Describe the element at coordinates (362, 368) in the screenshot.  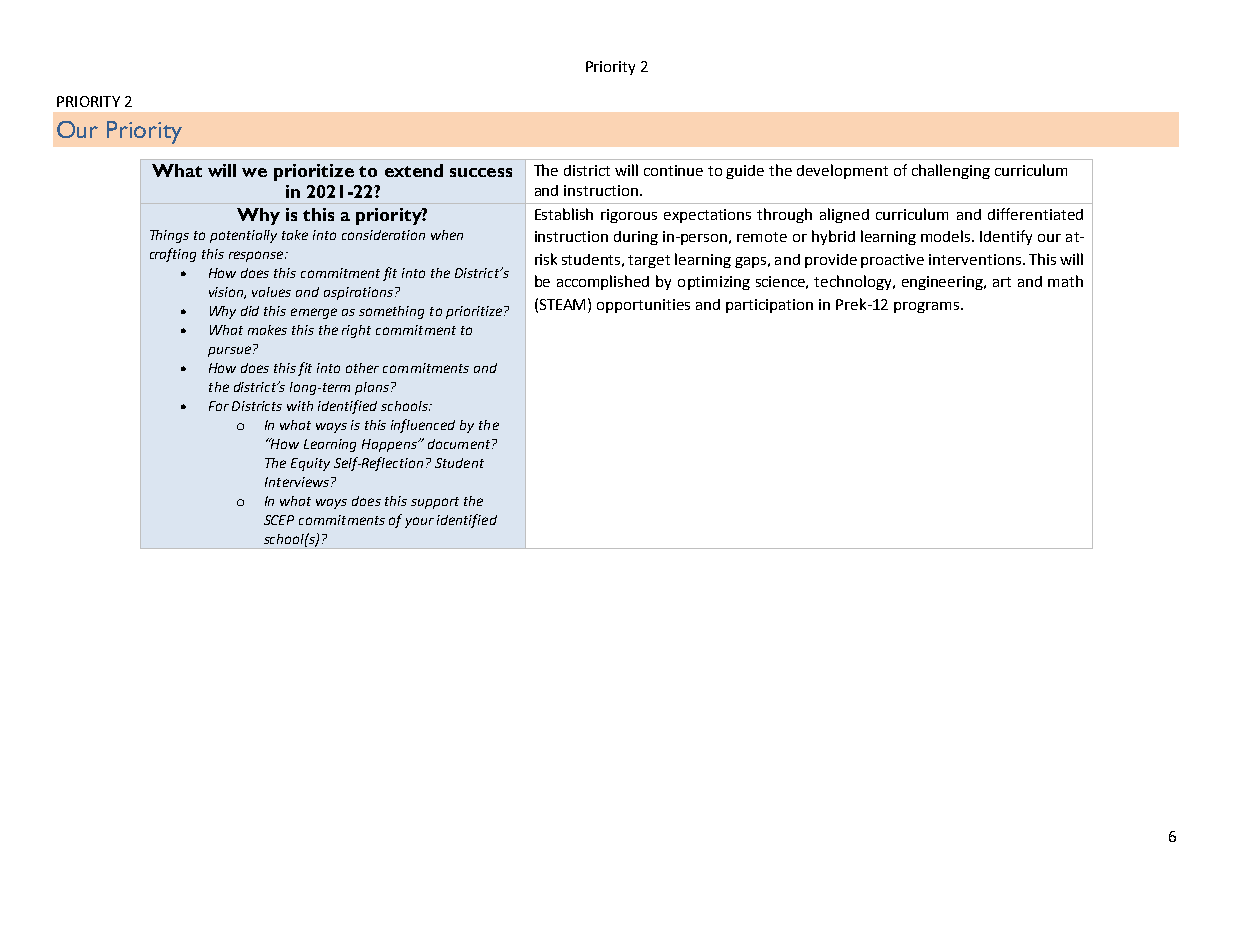
I see `other` at that location.
